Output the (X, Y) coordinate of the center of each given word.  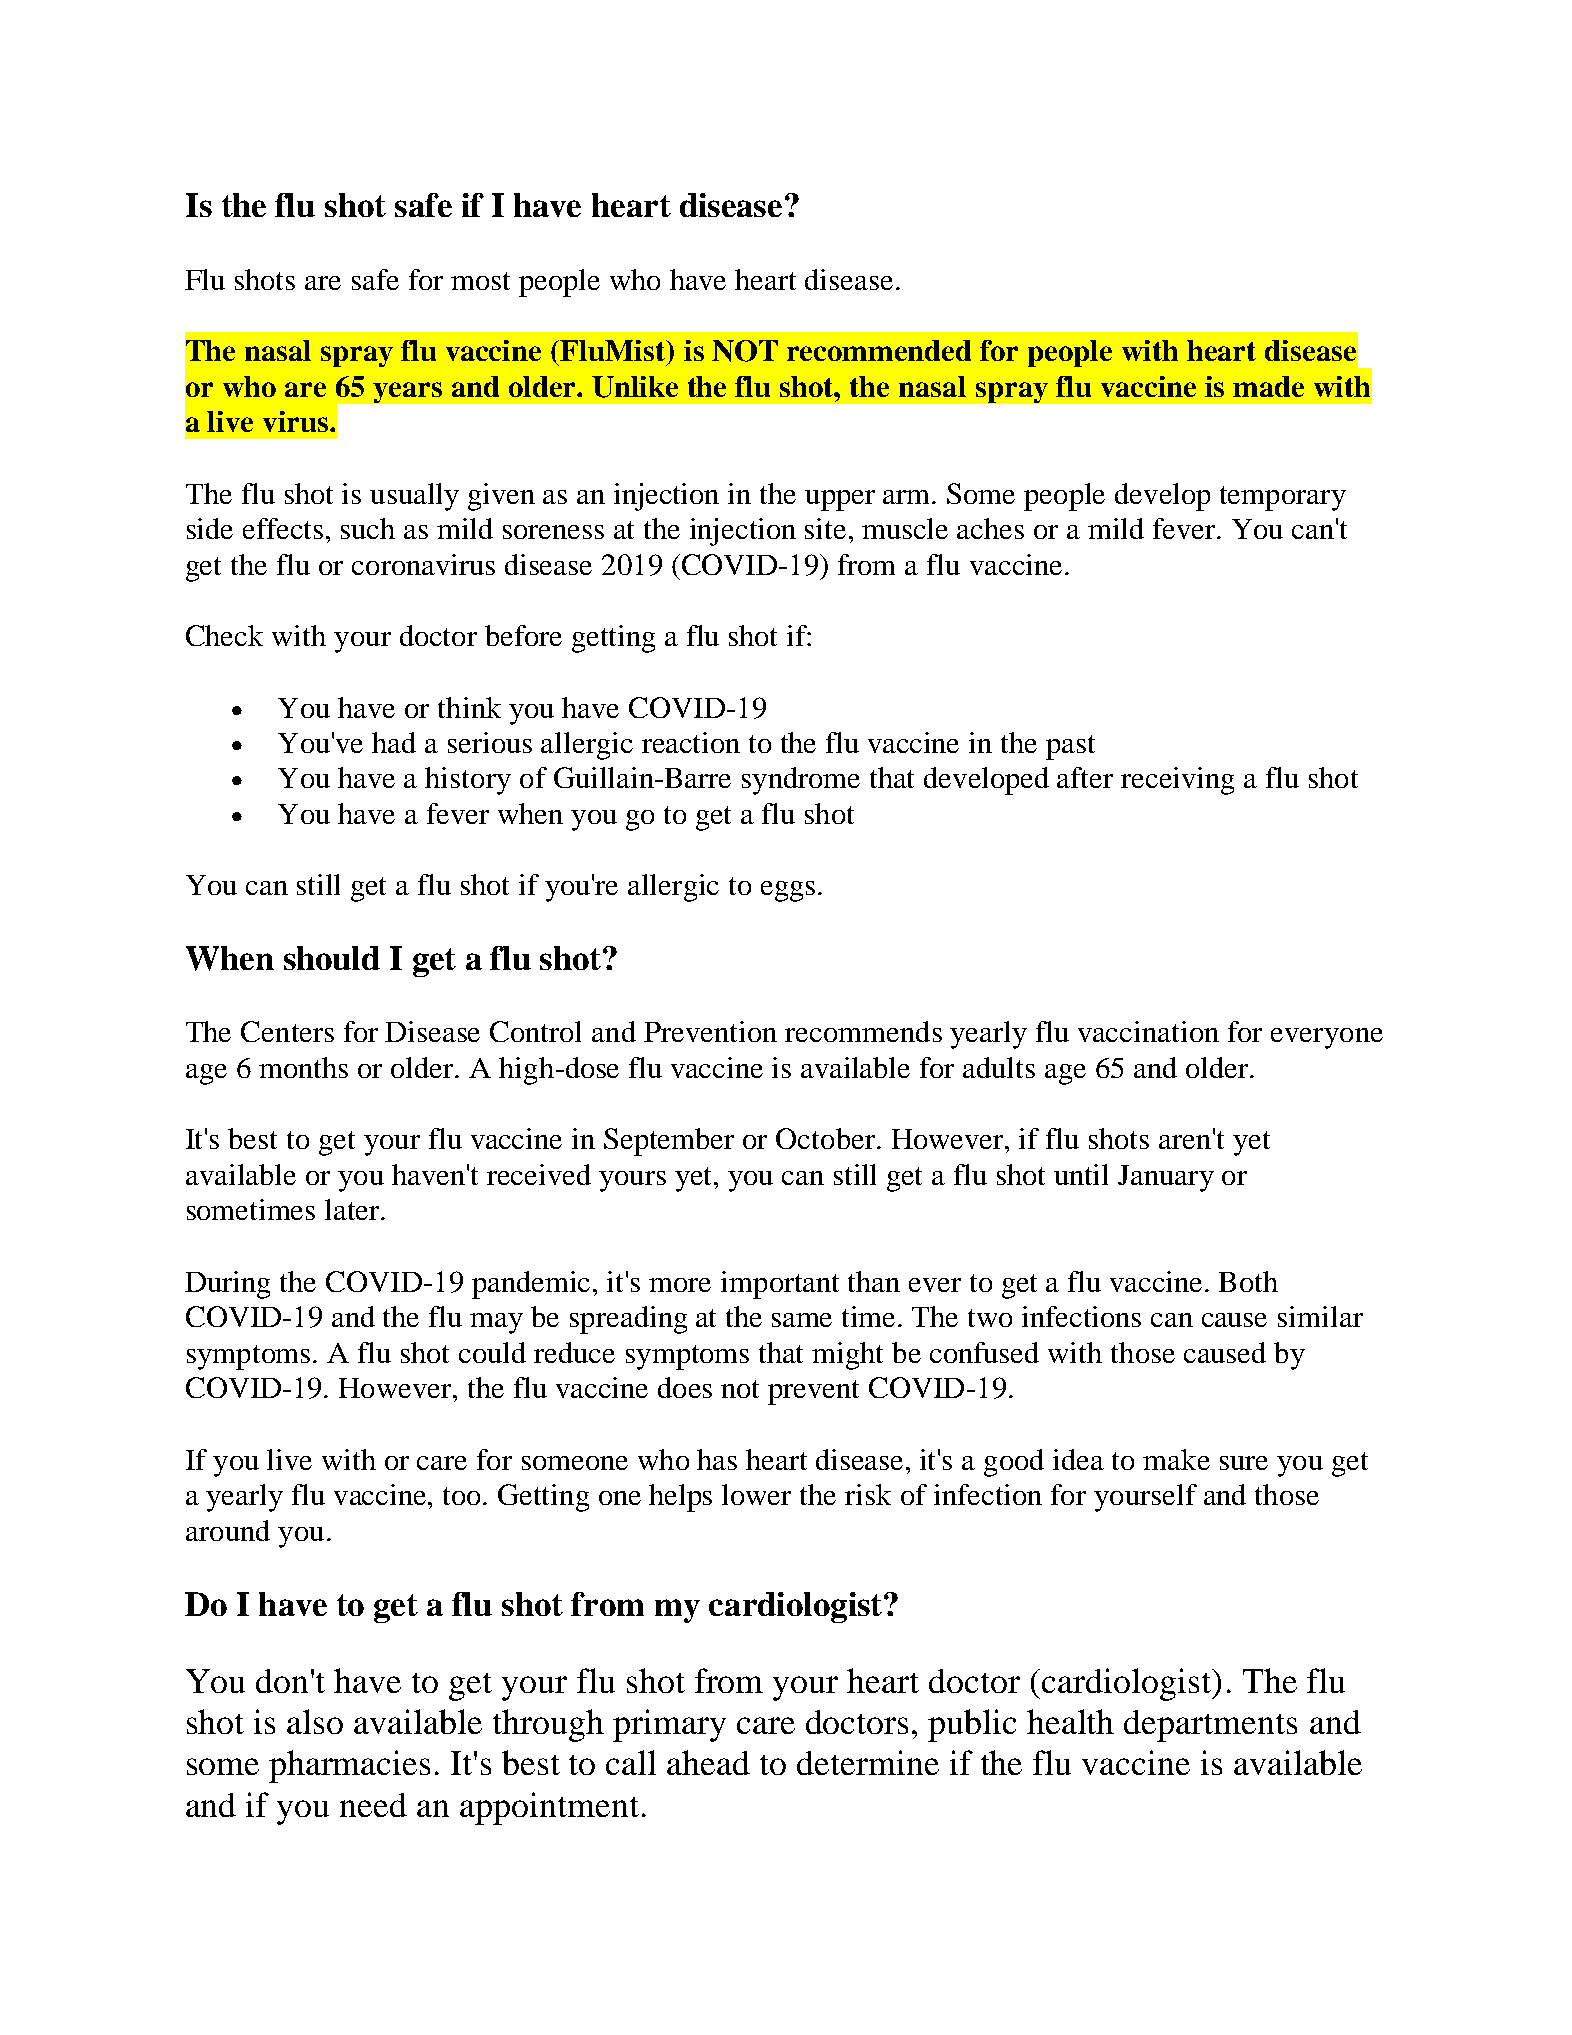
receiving (1177, 781)
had (394, 742)
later (353, 1209)
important (780, 1285)
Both (1248, 1281)
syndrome (801, 781)
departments (1210, 1726)
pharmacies (349, 1766)
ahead (708, 1762)
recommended (879, 350)
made (1268, 386)
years (407, 392)
